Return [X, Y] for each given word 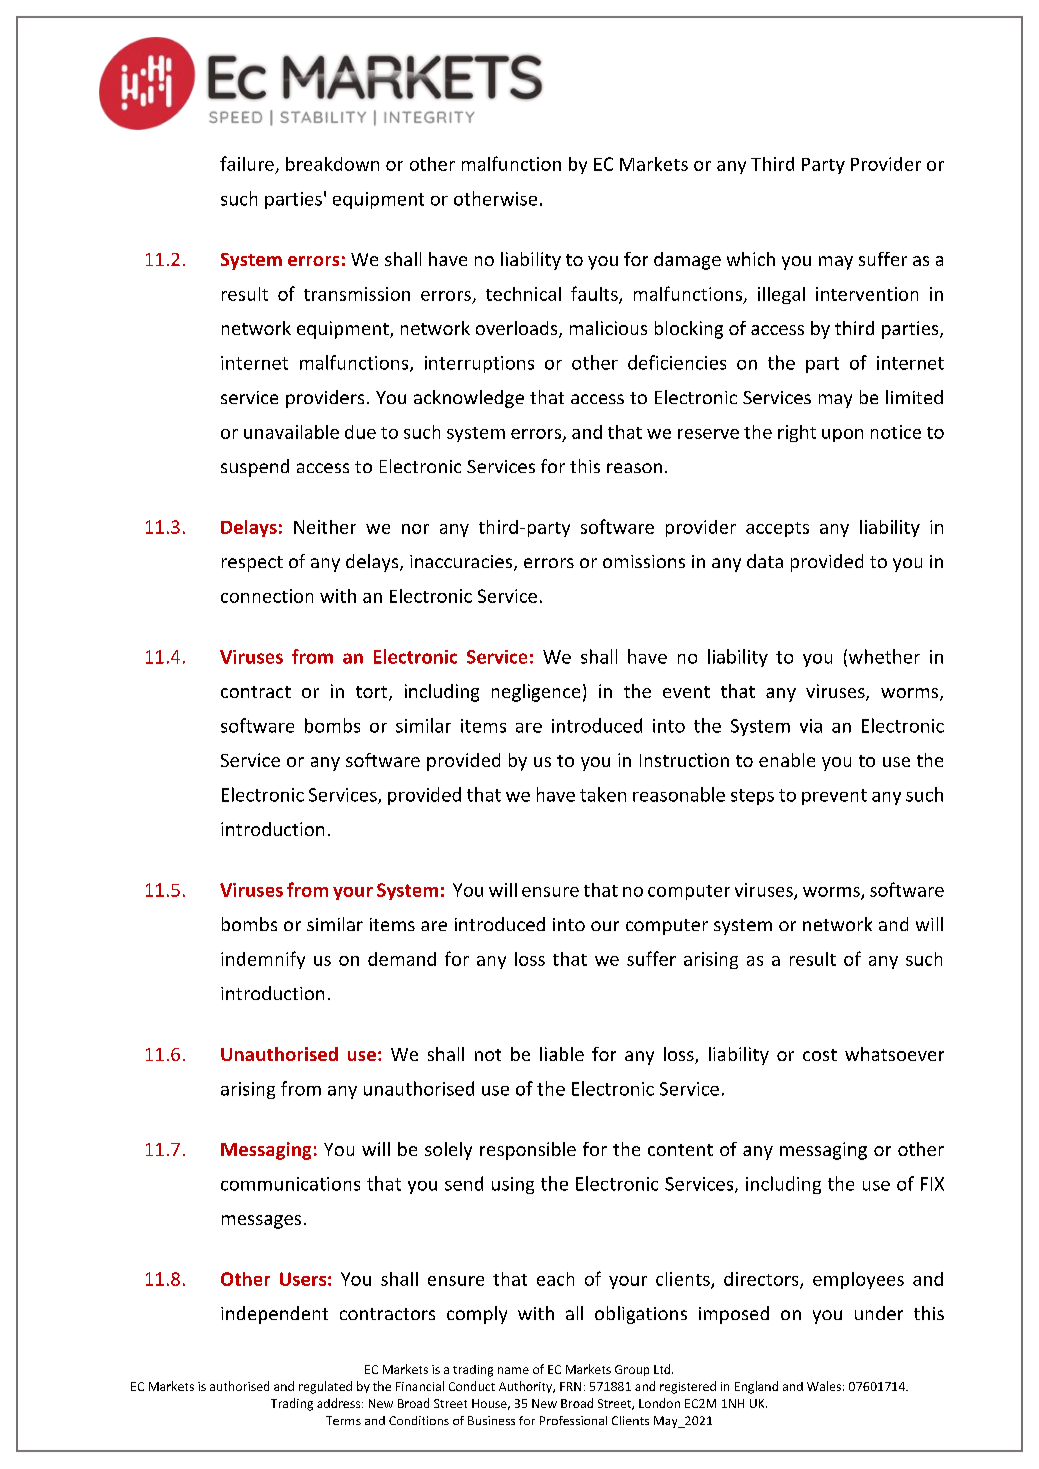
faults [595, 294]
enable [787, 760]
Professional [573, 1420]
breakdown [332, 164]
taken [603, 794]
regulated [325, 1387]
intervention [867, 294]
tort [373, 693]
